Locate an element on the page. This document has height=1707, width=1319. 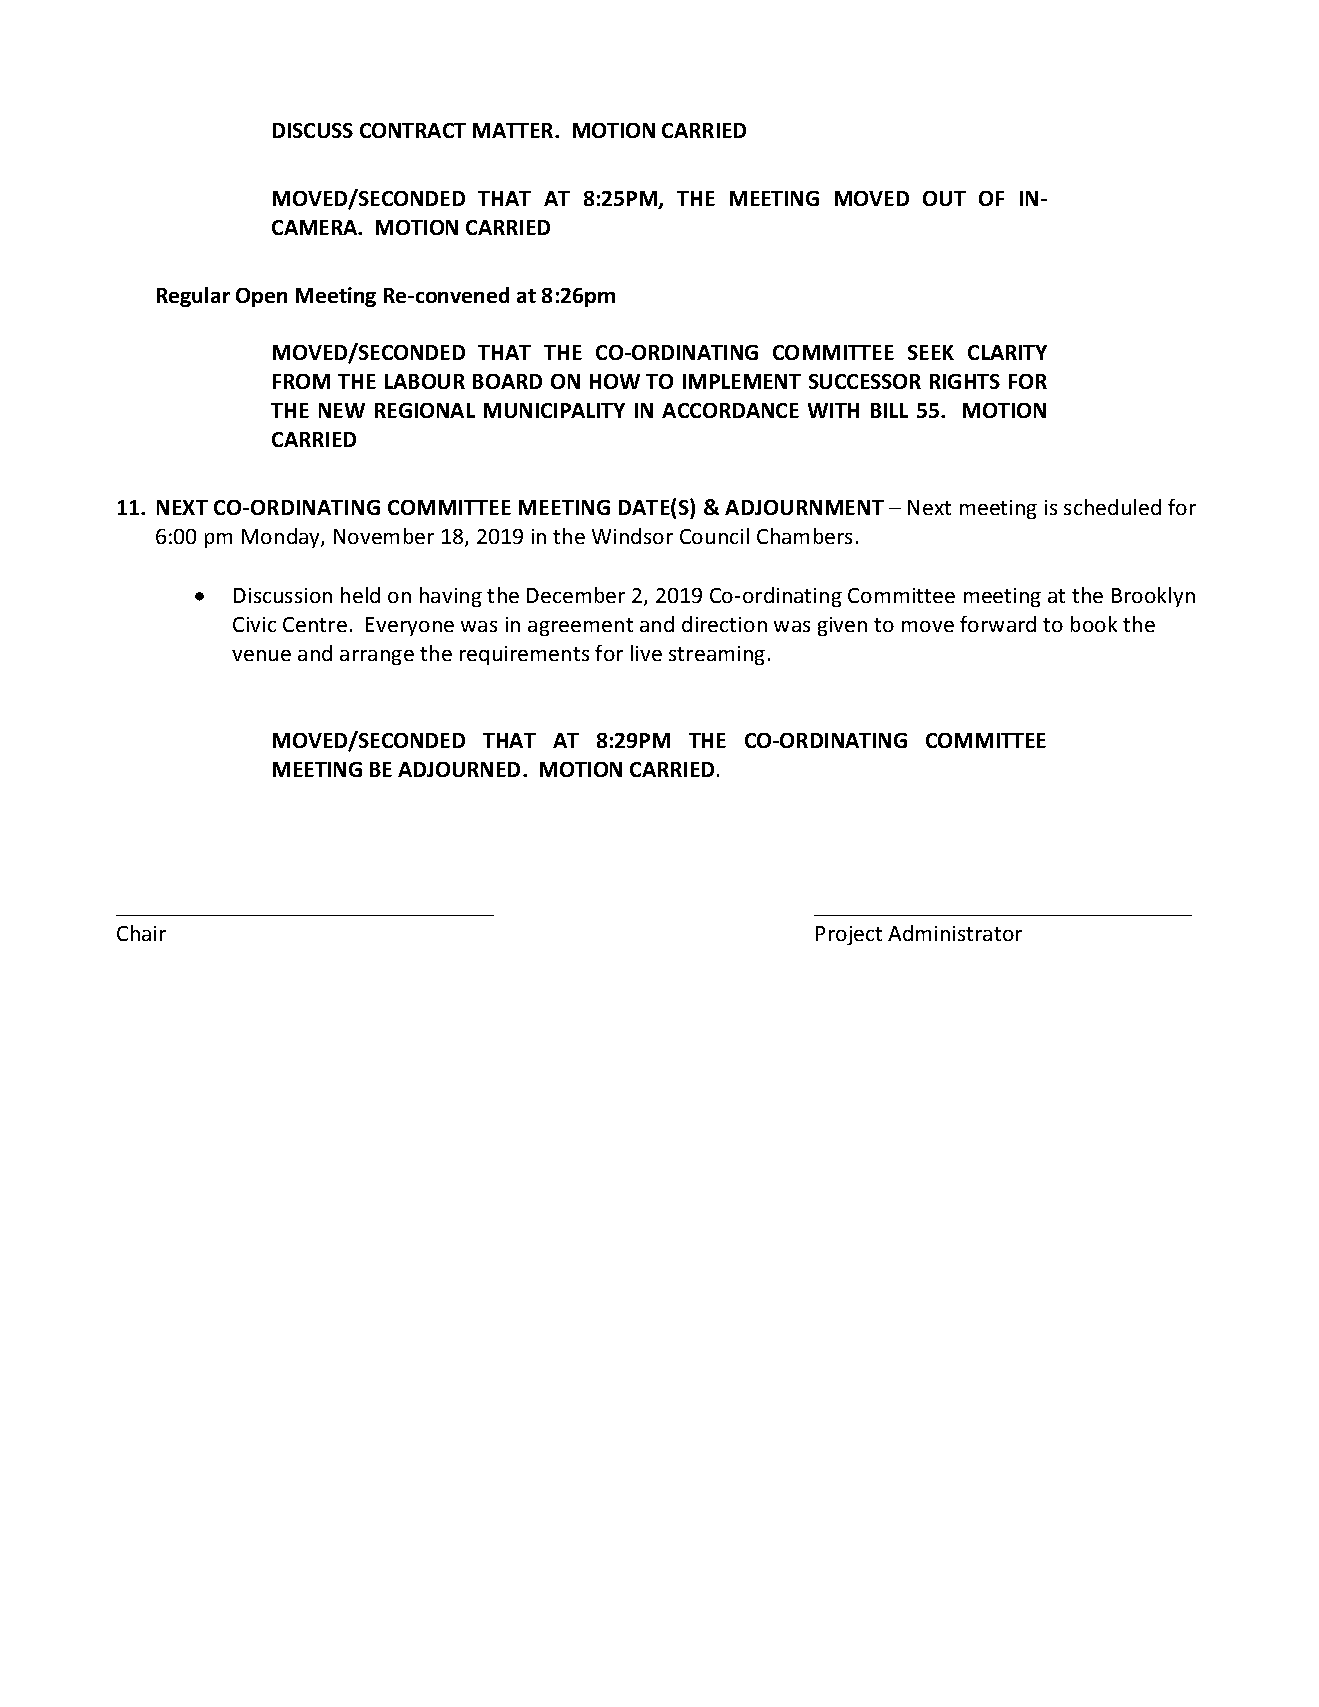
Chair is located at coordinates (141, 933).
